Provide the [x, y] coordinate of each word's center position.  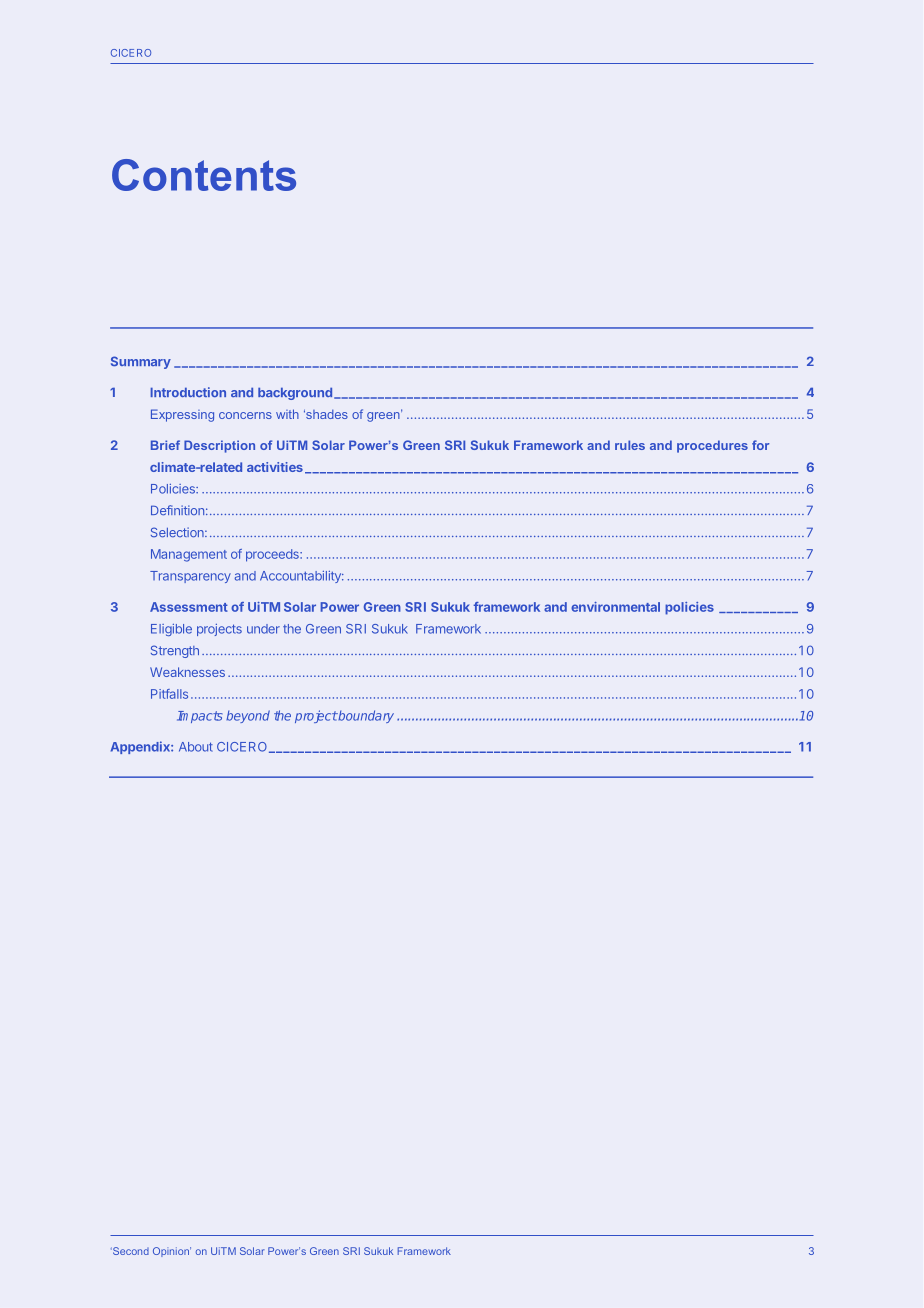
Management [189, 555]
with [287, 414]
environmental [615, 607]
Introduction [188, 392]
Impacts [200, 717]
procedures [712, 446]
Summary [141, 362]
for [760, 445]
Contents [204, 175]
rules [630, 445]
